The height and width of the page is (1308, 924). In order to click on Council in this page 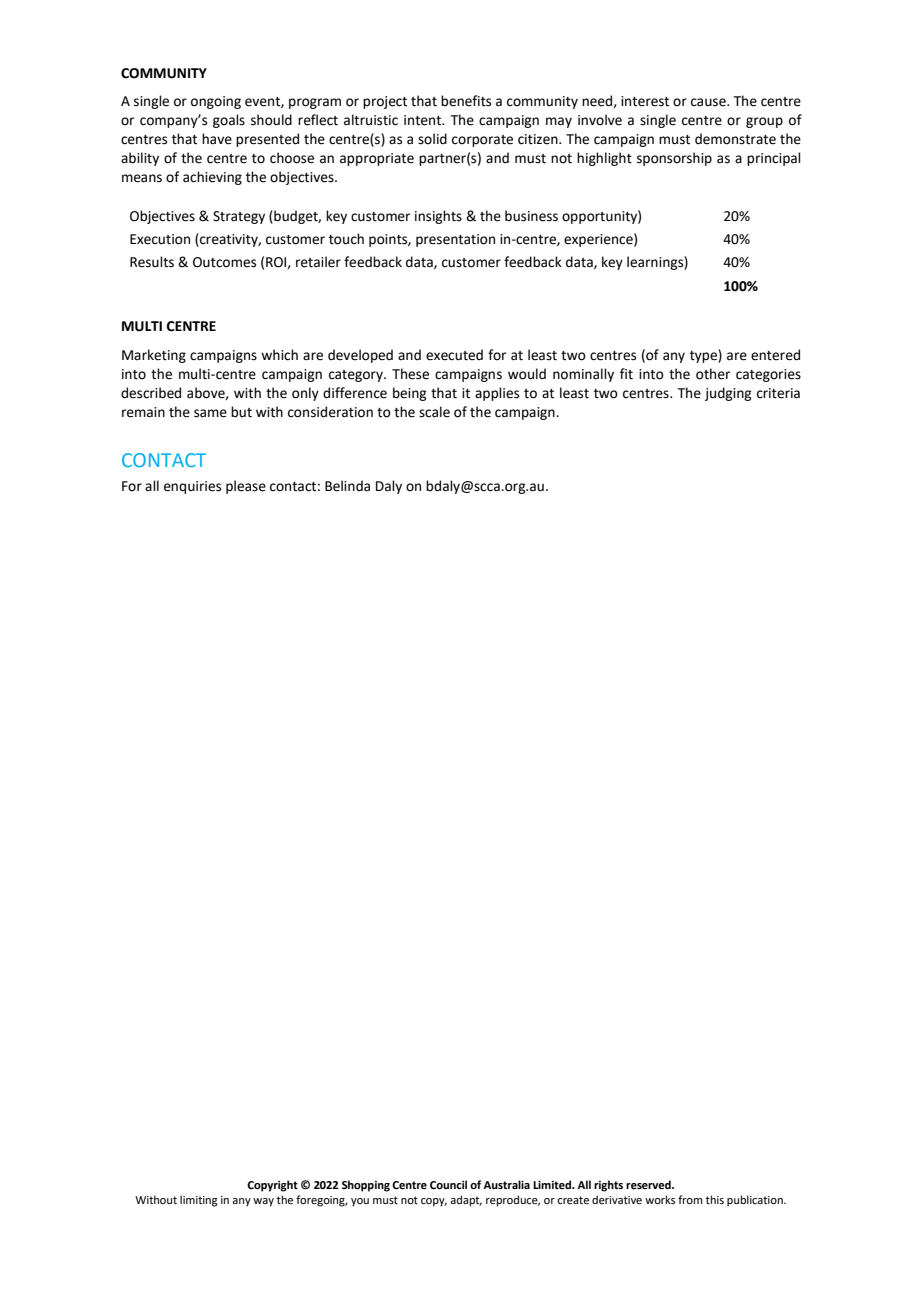, I will do `click(448, 1184)`.
